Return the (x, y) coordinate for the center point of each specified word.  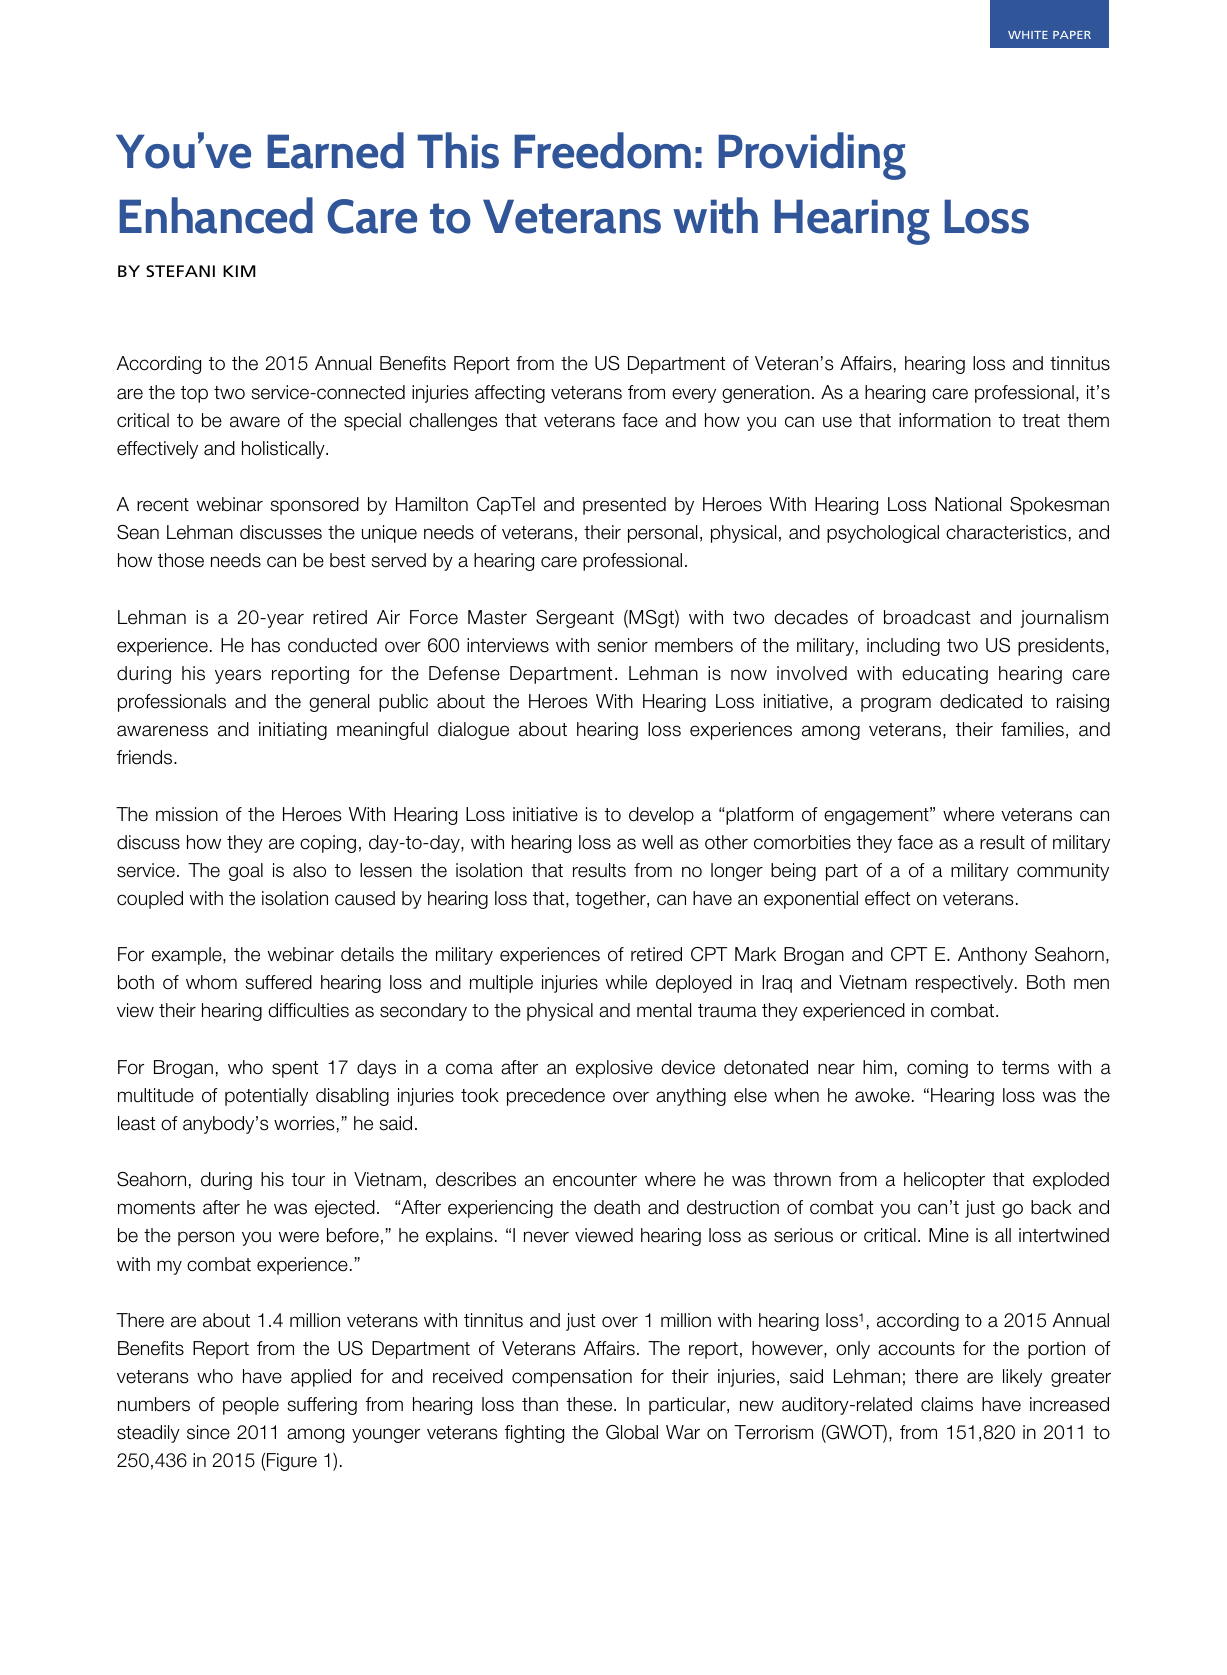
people (251, 1406)
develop (661, 816)
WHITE (1028, 35)
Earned (335, 150)
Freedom (602, 150)
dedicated (981, 701)
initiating (293, 731)
